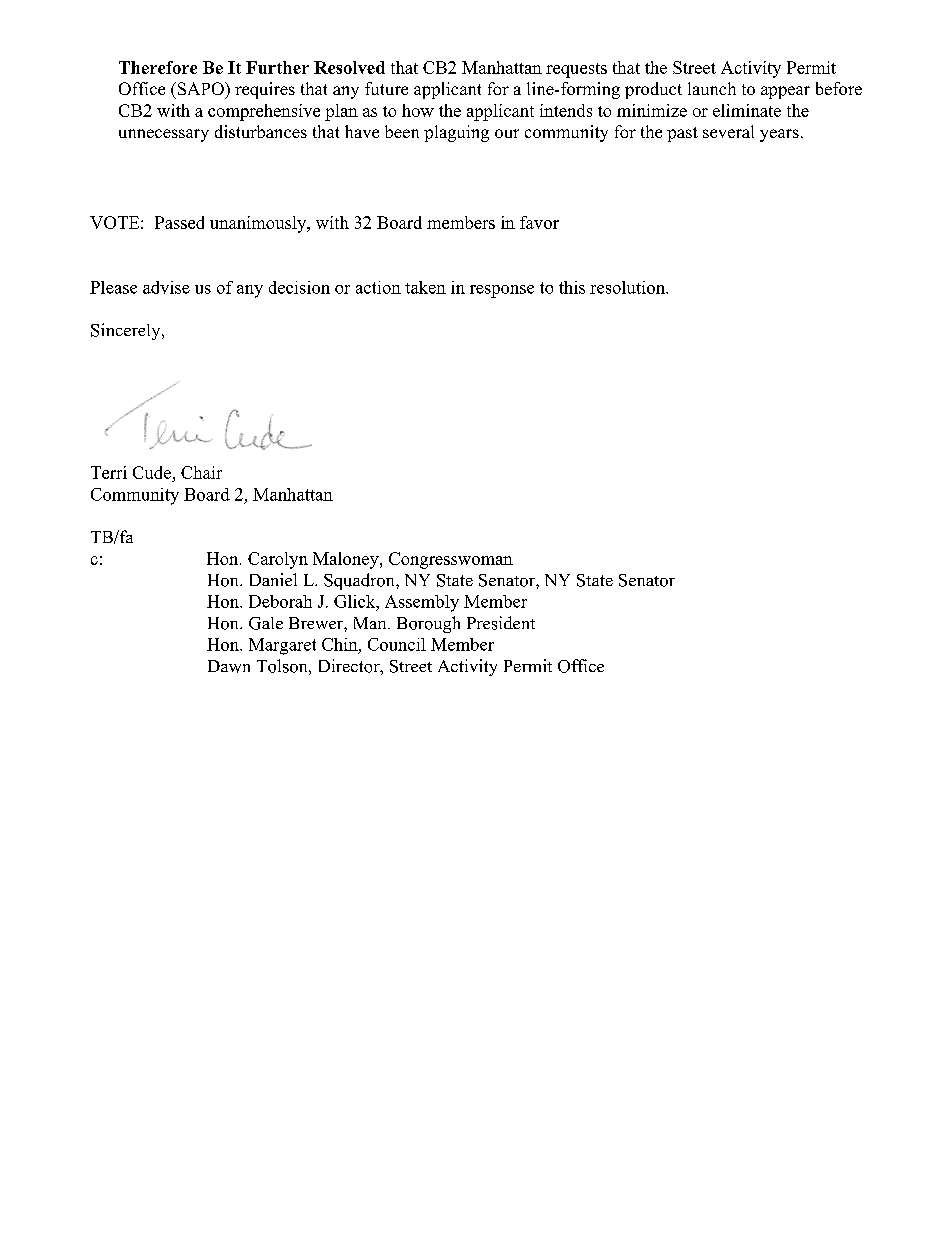 This screenshot has height=1233, width=952. I want to click on appear, so click(785, 92).
